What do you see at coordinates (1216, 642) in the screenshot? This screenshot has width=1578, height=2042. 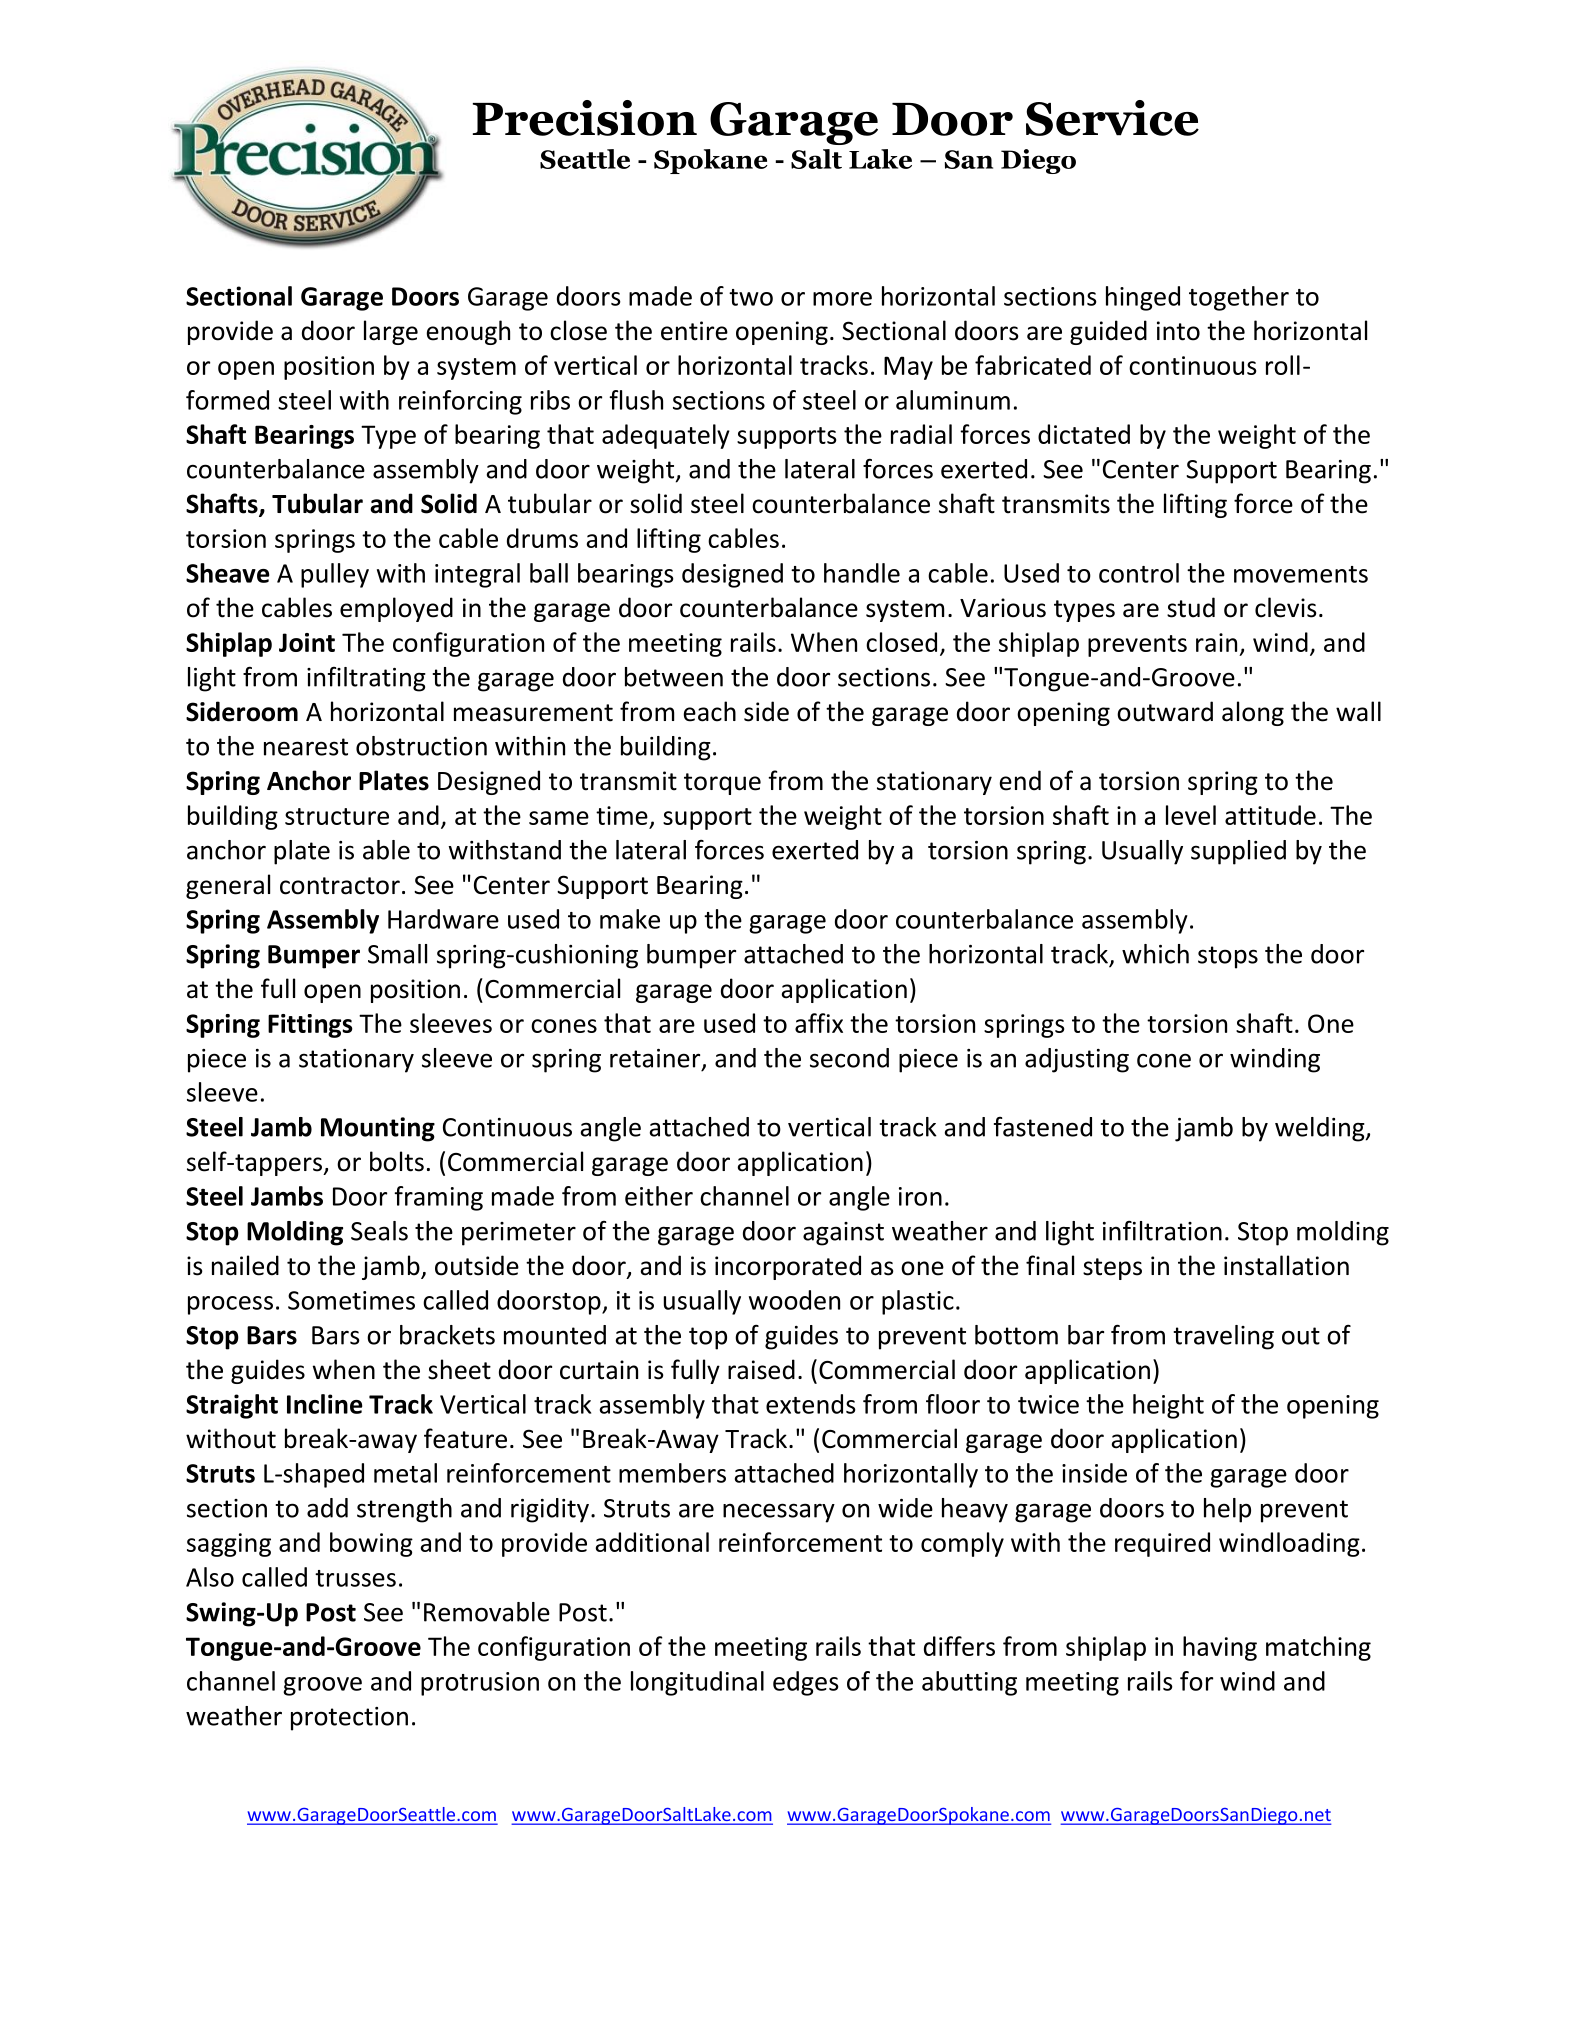 I see `rain` at bounding box center [1216, 642].
